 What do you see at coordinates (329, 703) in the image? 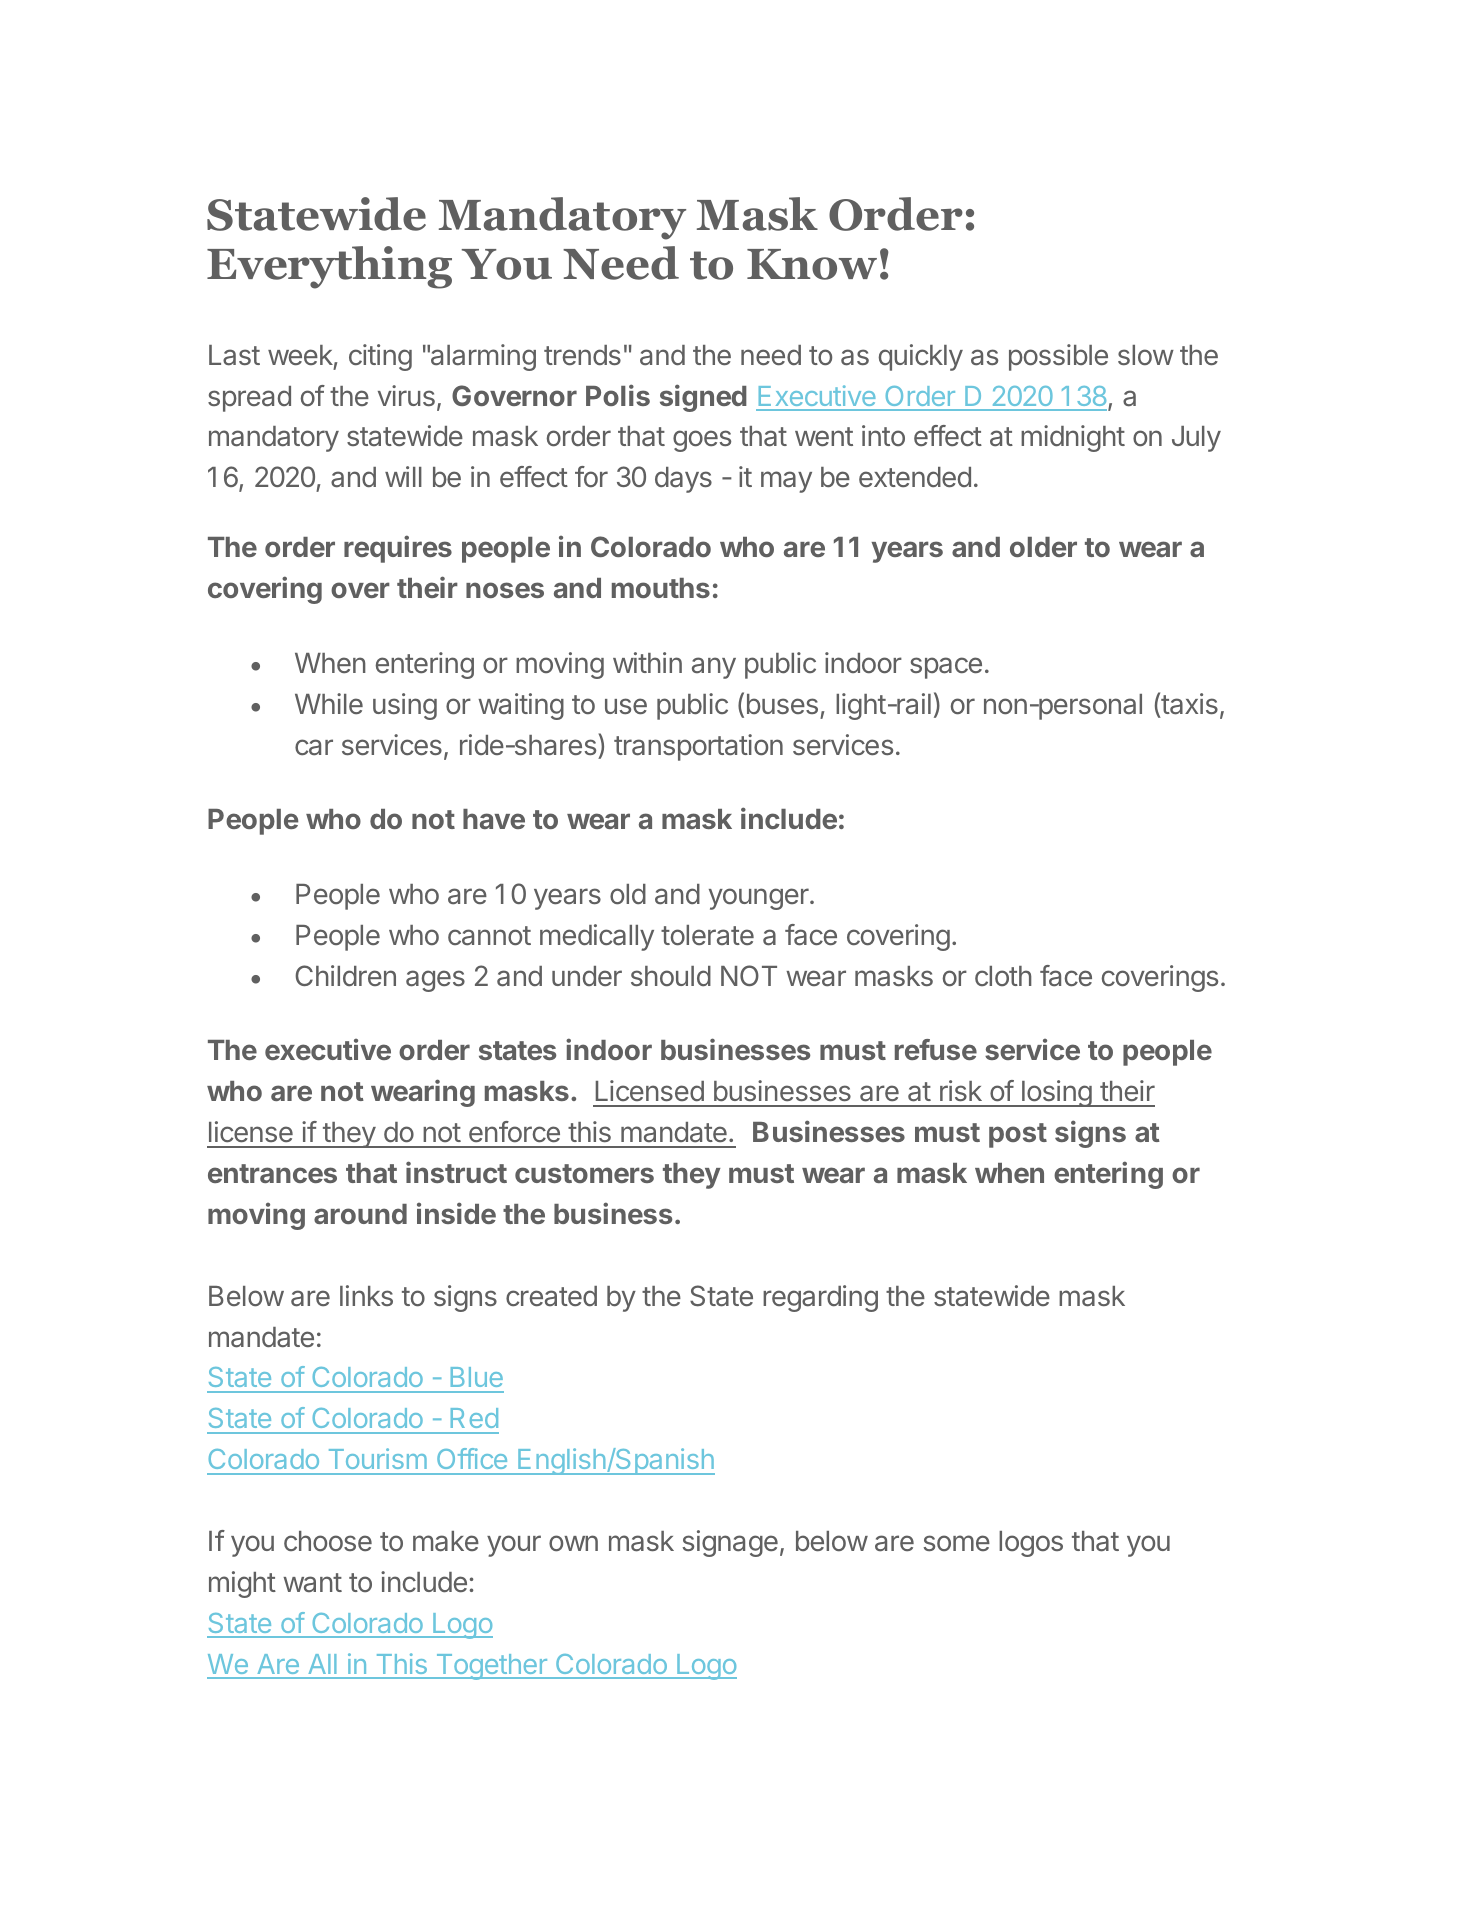
I see `While` at bounding box center [329, 703].
